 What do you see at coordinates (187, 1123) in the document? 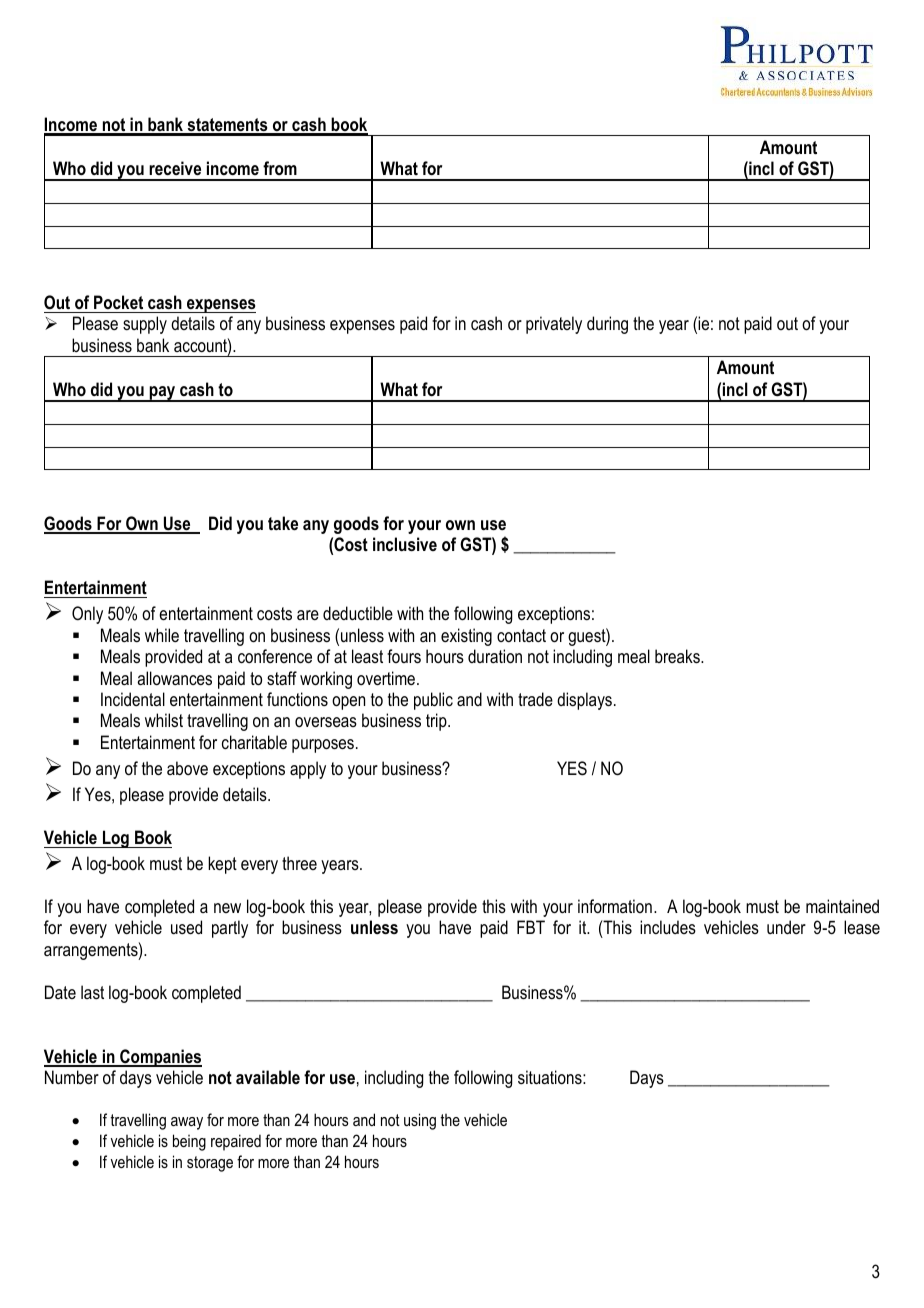
I see `away` at bounding box center [187, 1123].
